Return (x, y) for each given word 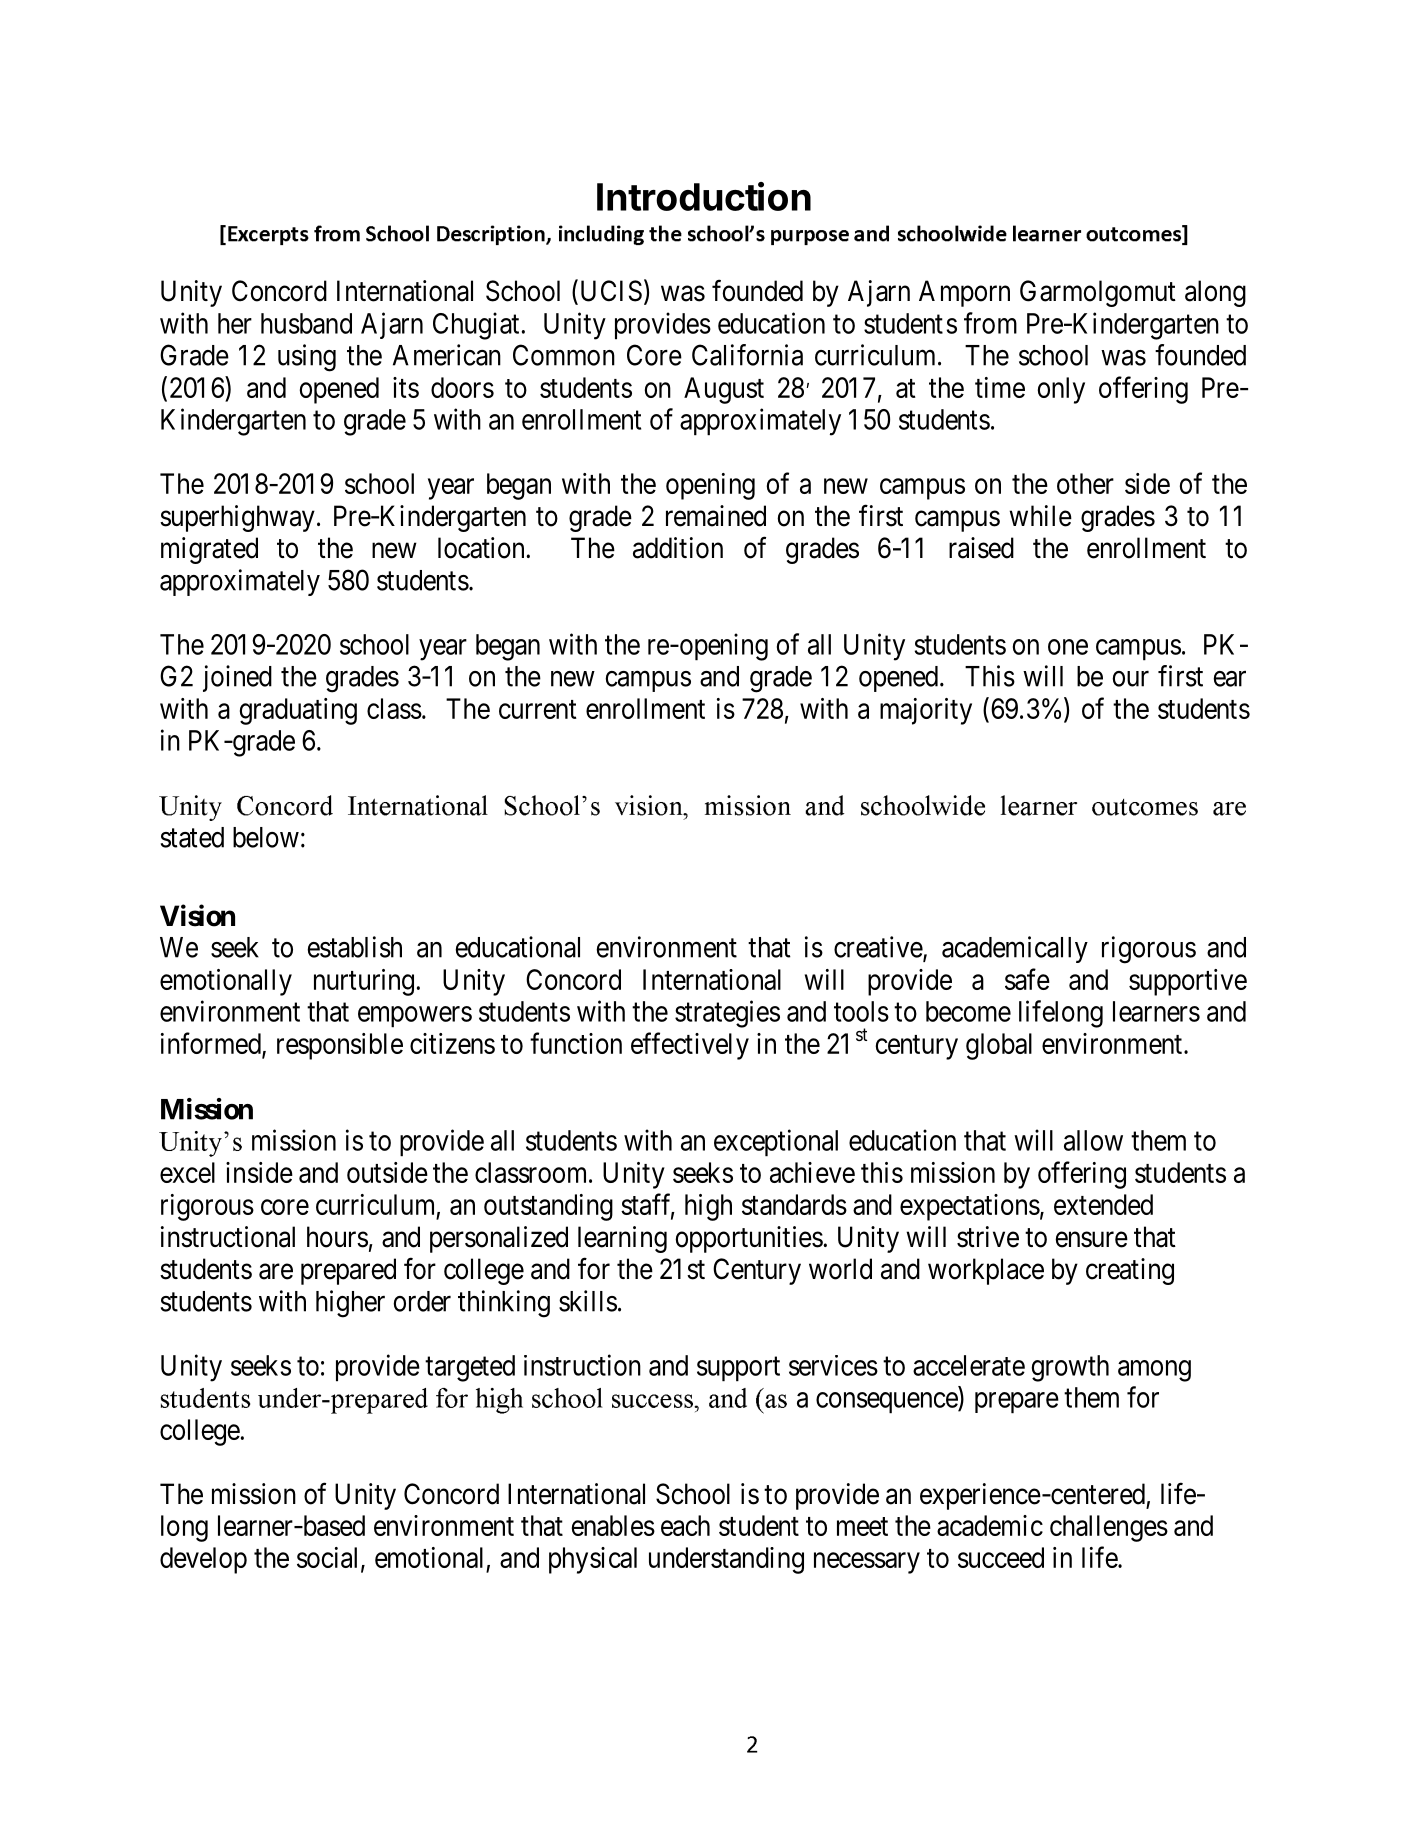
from (990, 323)
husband (306, 323)
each (685, 1525)
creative (879, 948)
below (266, 837)
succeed (1001, 1557)
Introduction (704, 196)
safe (1027, 979)
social (329, 1558)
